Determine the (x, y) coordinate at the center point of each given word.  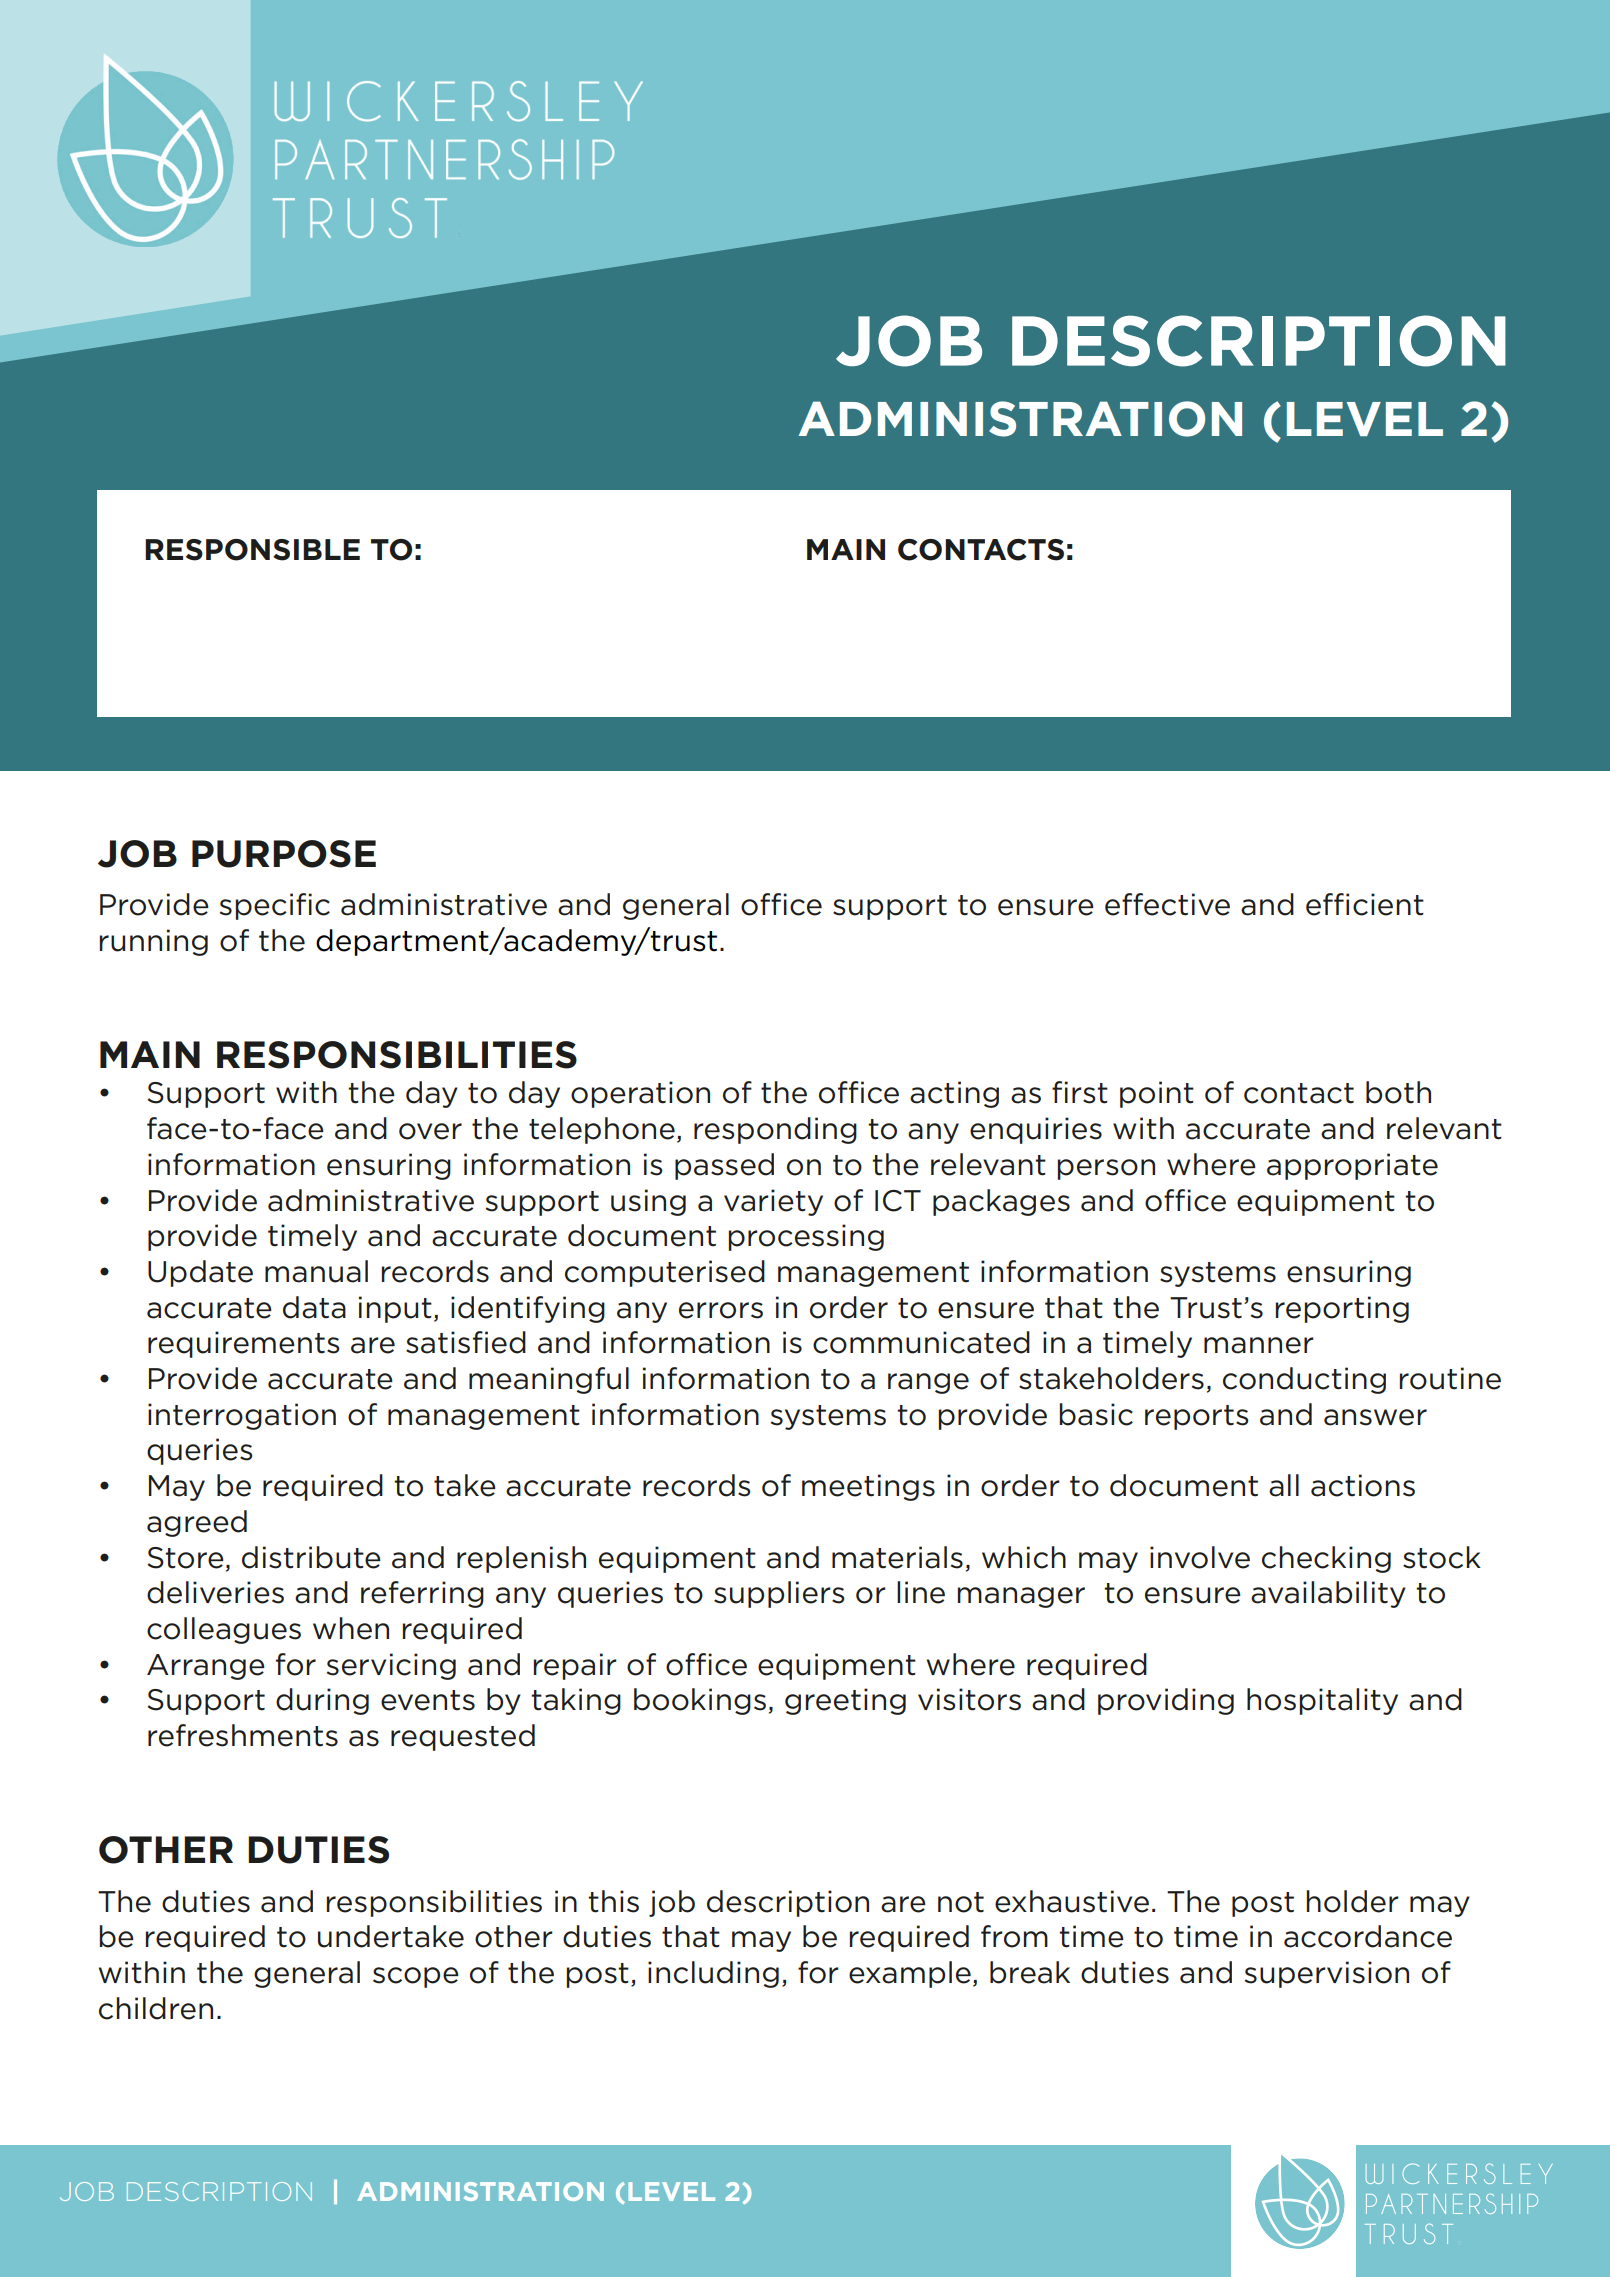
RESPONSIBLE (252, 550)
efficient (1365, 904)
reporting (1342, 1309)
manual (316, 1271)
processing (806, 1237)
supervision (1327, 1974)
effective (1167, 904)
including (713, 1974)
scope (416, 1977)
